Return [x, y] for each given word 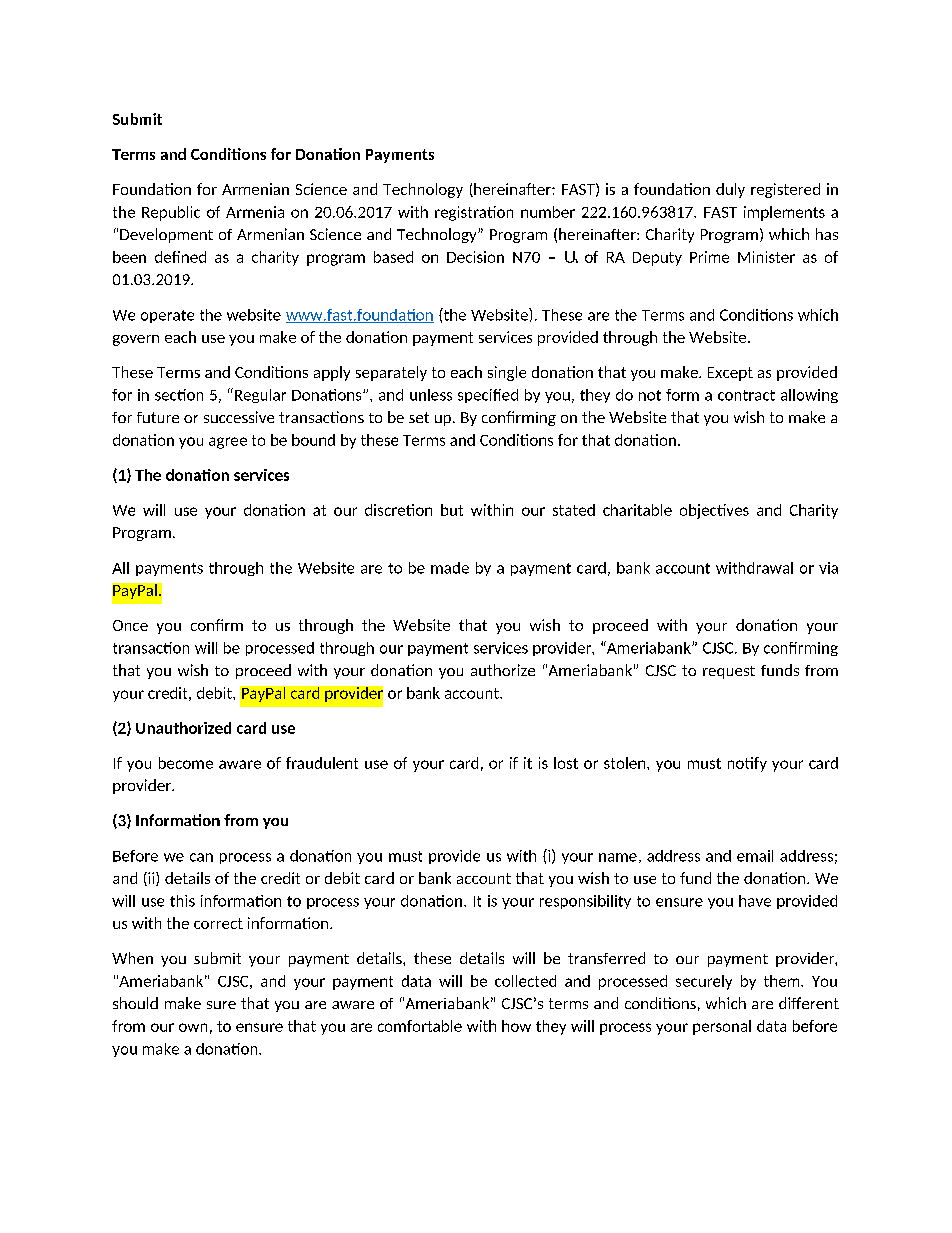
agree [228, 443]
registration [474, 213]
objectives [714, 511]
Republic [171, 213]
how [516, 1026]
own [193, 1027]
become [186, 763]
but [452, 510]
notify [747, 764]
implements [784, 213]
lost [566, 763]
